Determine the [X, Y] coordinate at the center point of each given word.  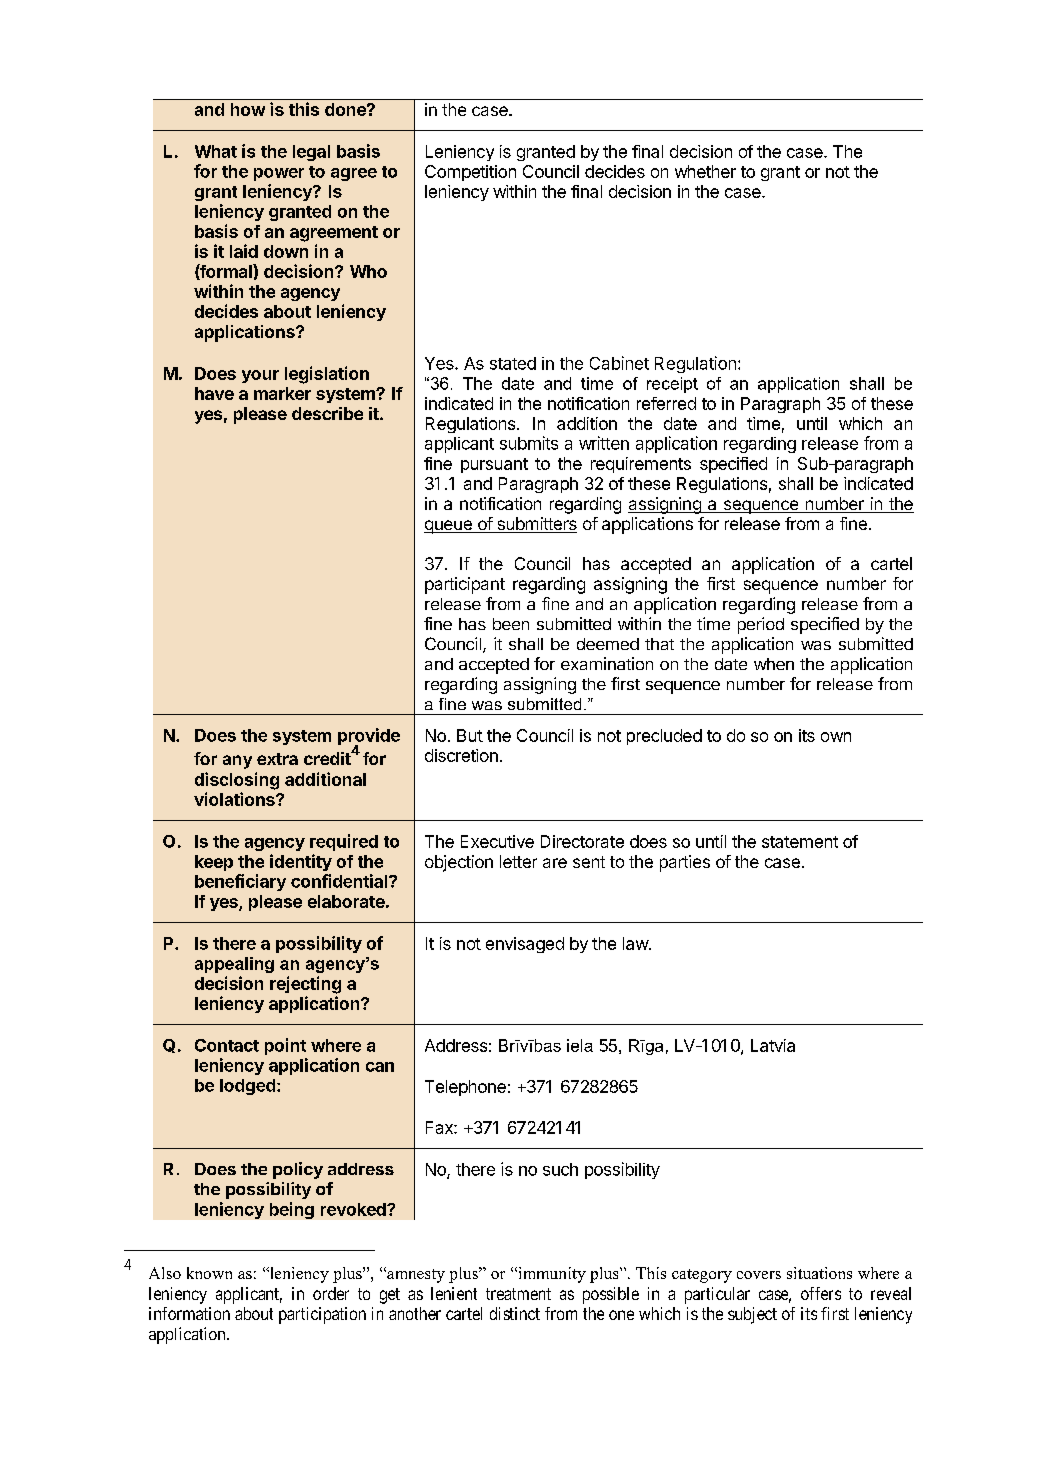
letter [518, 861]
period [761, 625]
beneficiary [240, 882]
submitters [536, 525]
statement [800, 842]
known [209, 1273]
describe [327, 413]
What [216, 151]
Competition [470, 173]
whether [705, 171]
